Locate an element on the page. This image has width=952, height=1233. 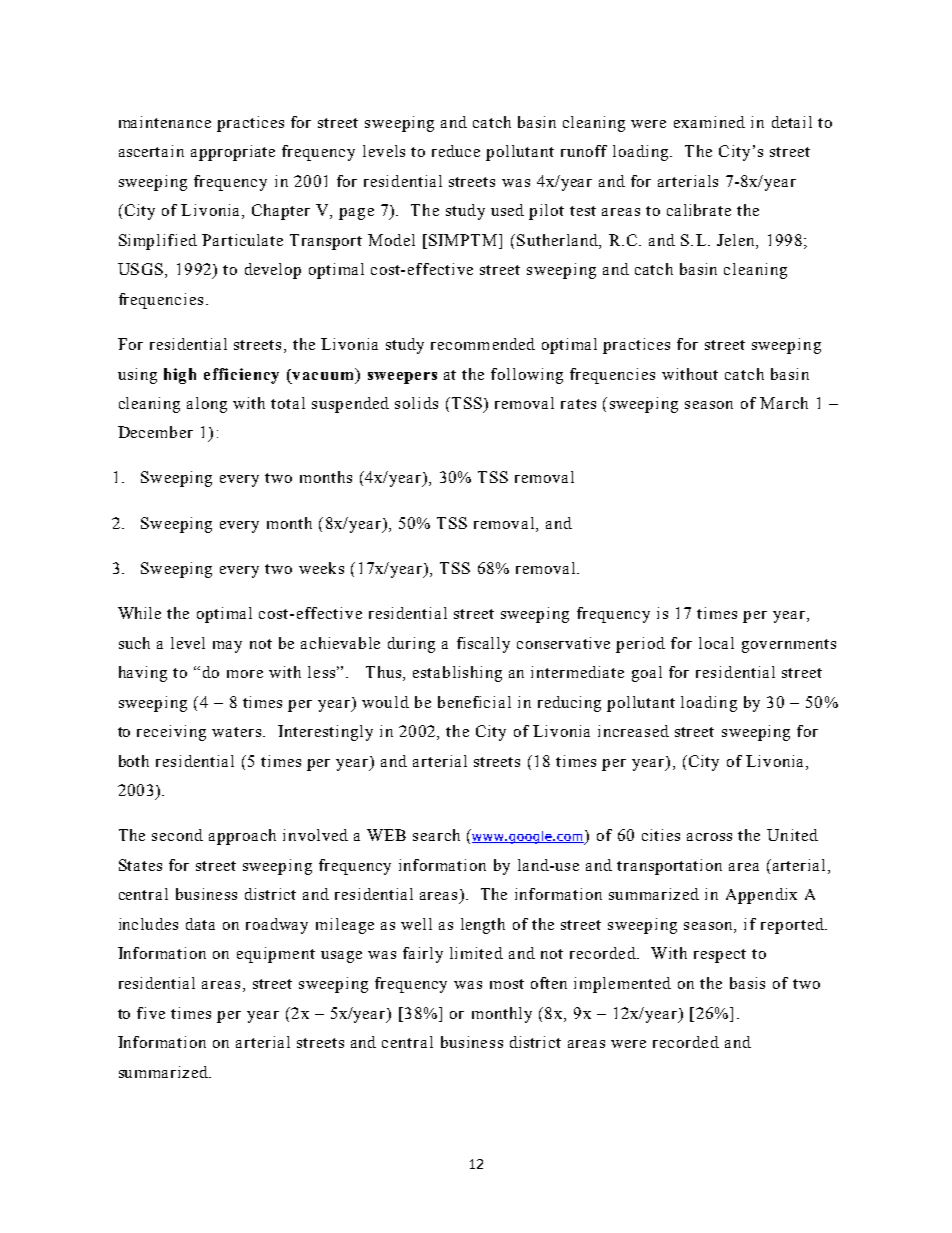
appropriate is located at coordinates (233, 153).
